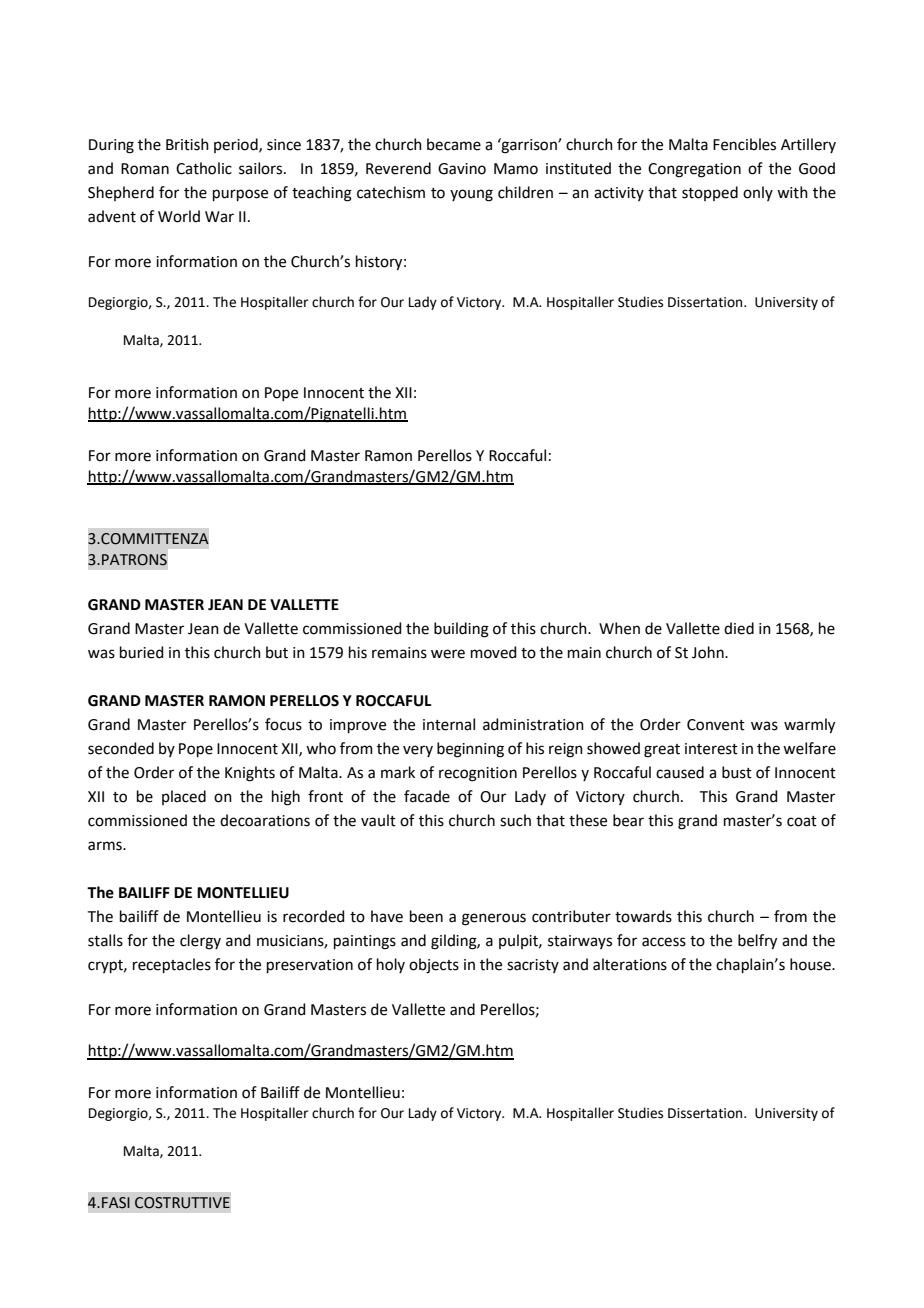  What do you see at coordinates (739, 628) in the screenshot?
I see `died` at bounding box center [739, 628].
